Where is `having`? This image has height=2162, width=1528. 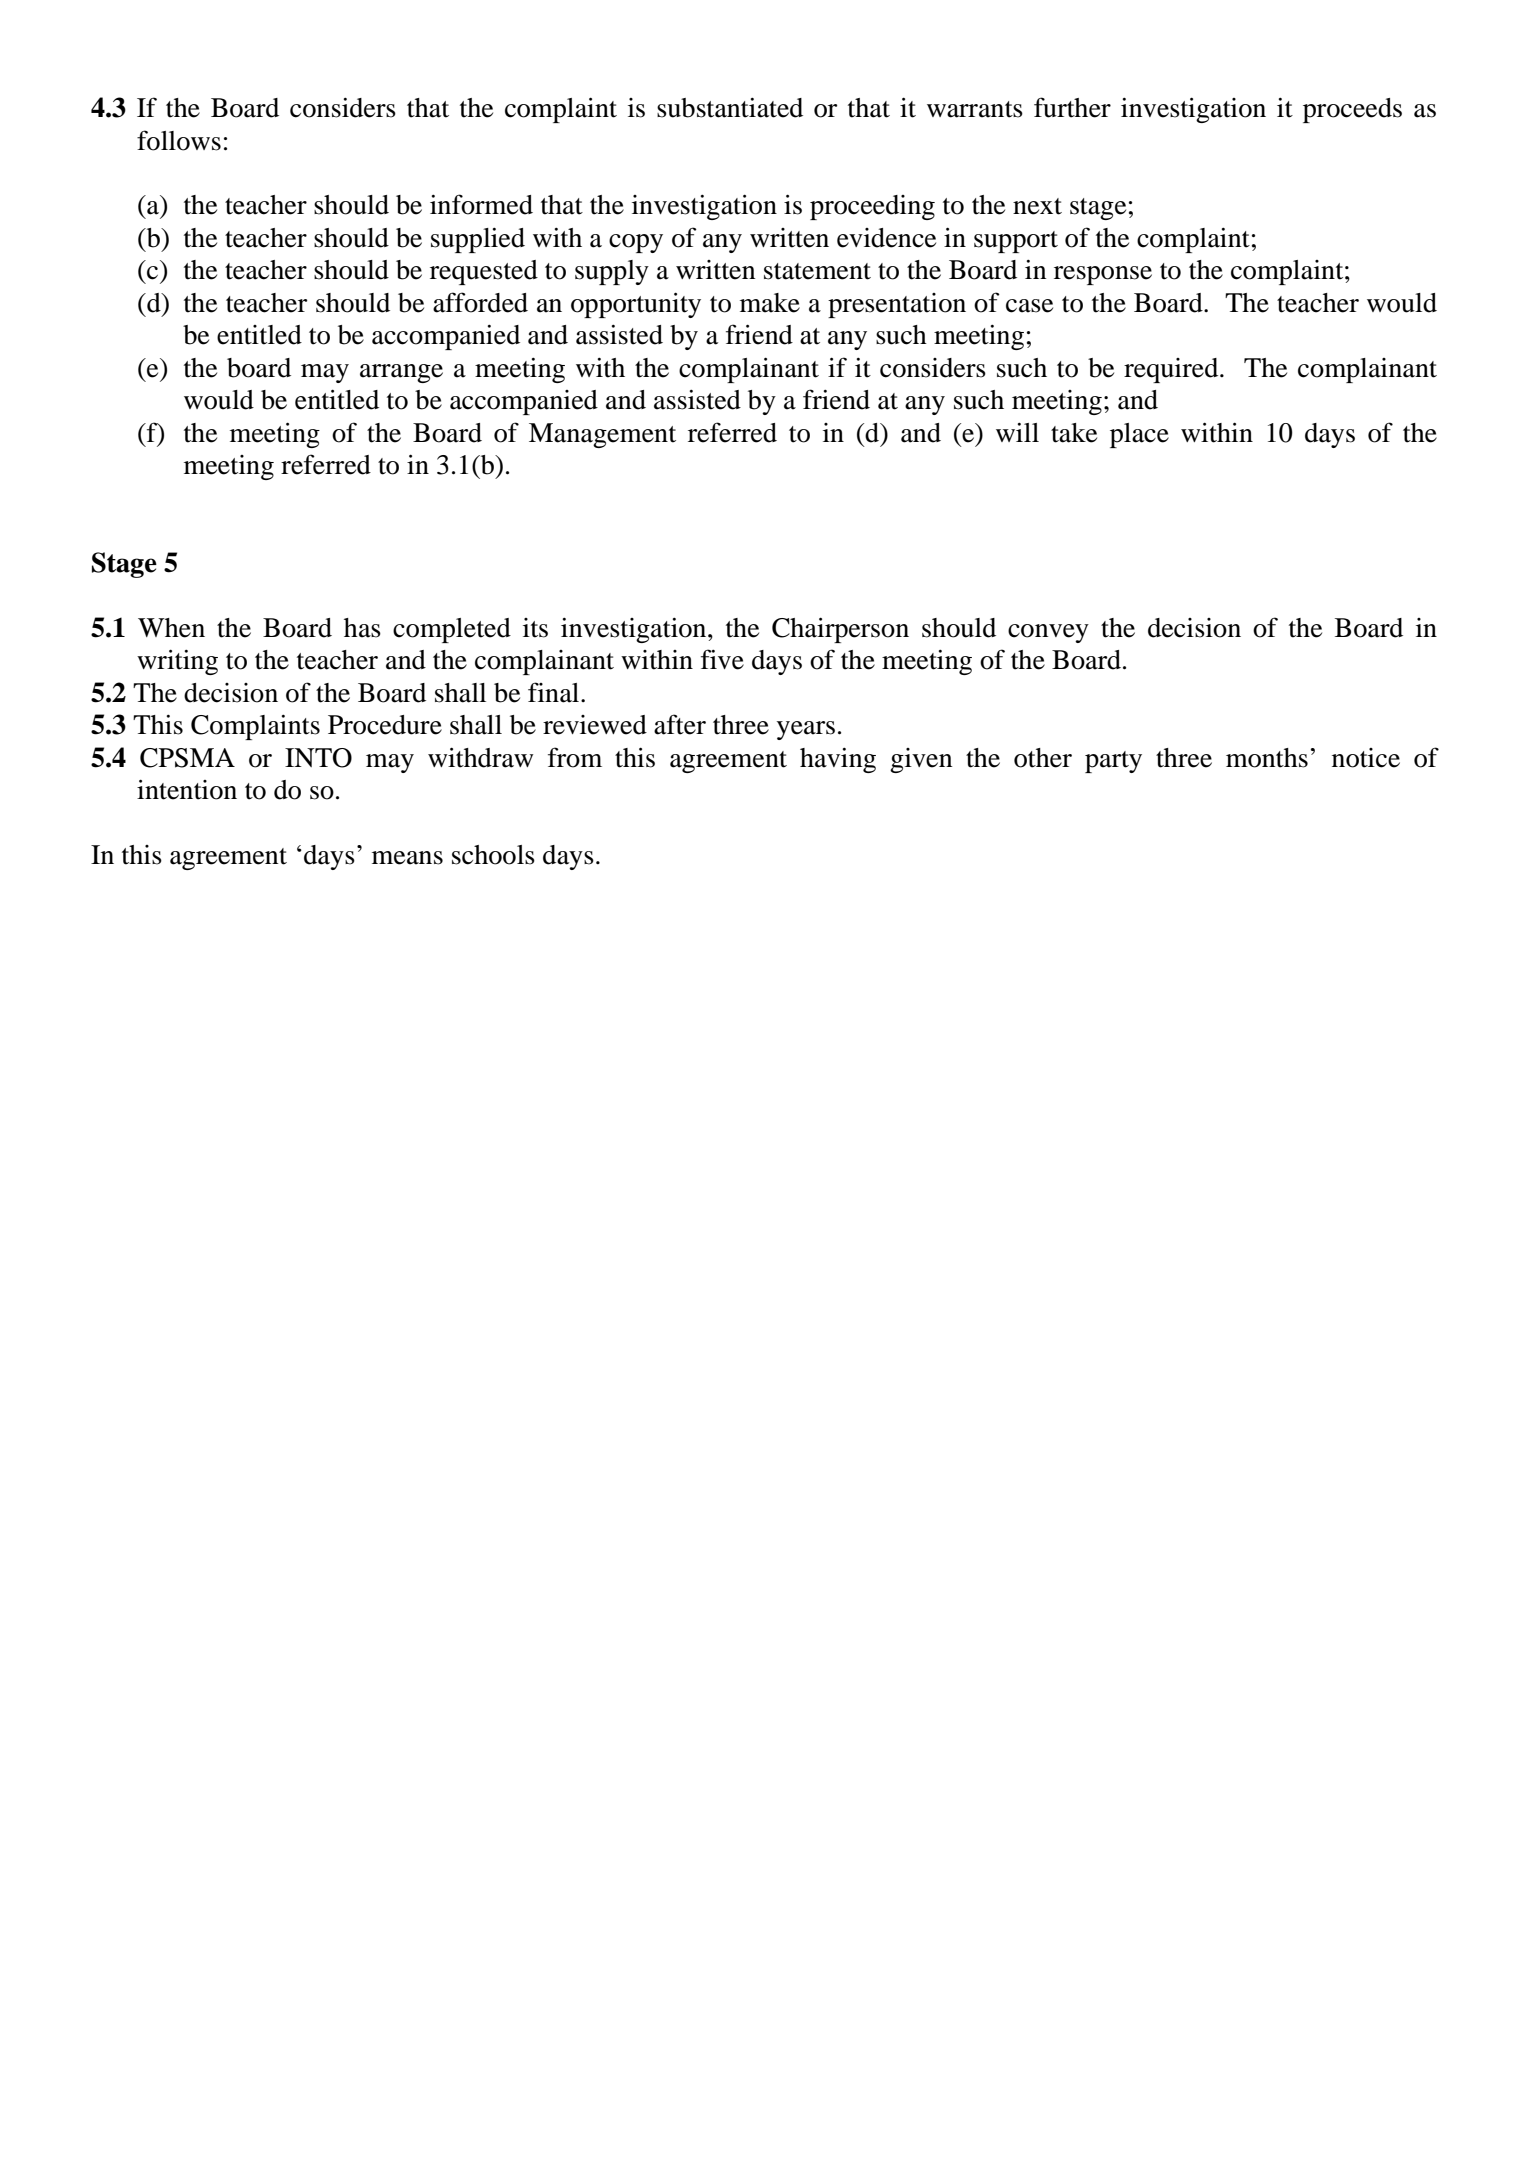
having is located at coordinates (838, 760).
